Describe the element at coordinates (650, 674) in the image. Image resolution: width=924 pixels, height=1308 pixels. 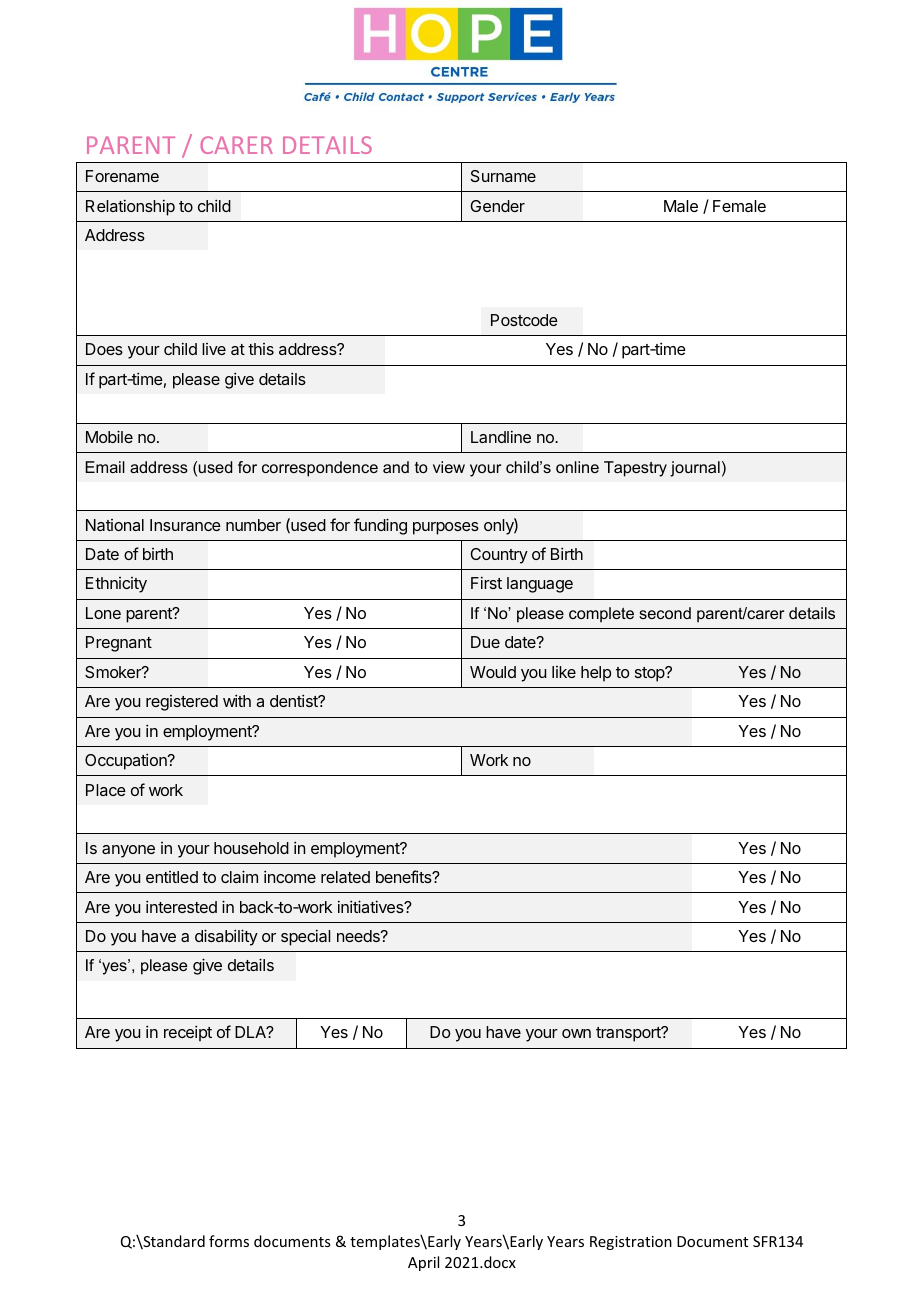
I see `stop` at that location.
